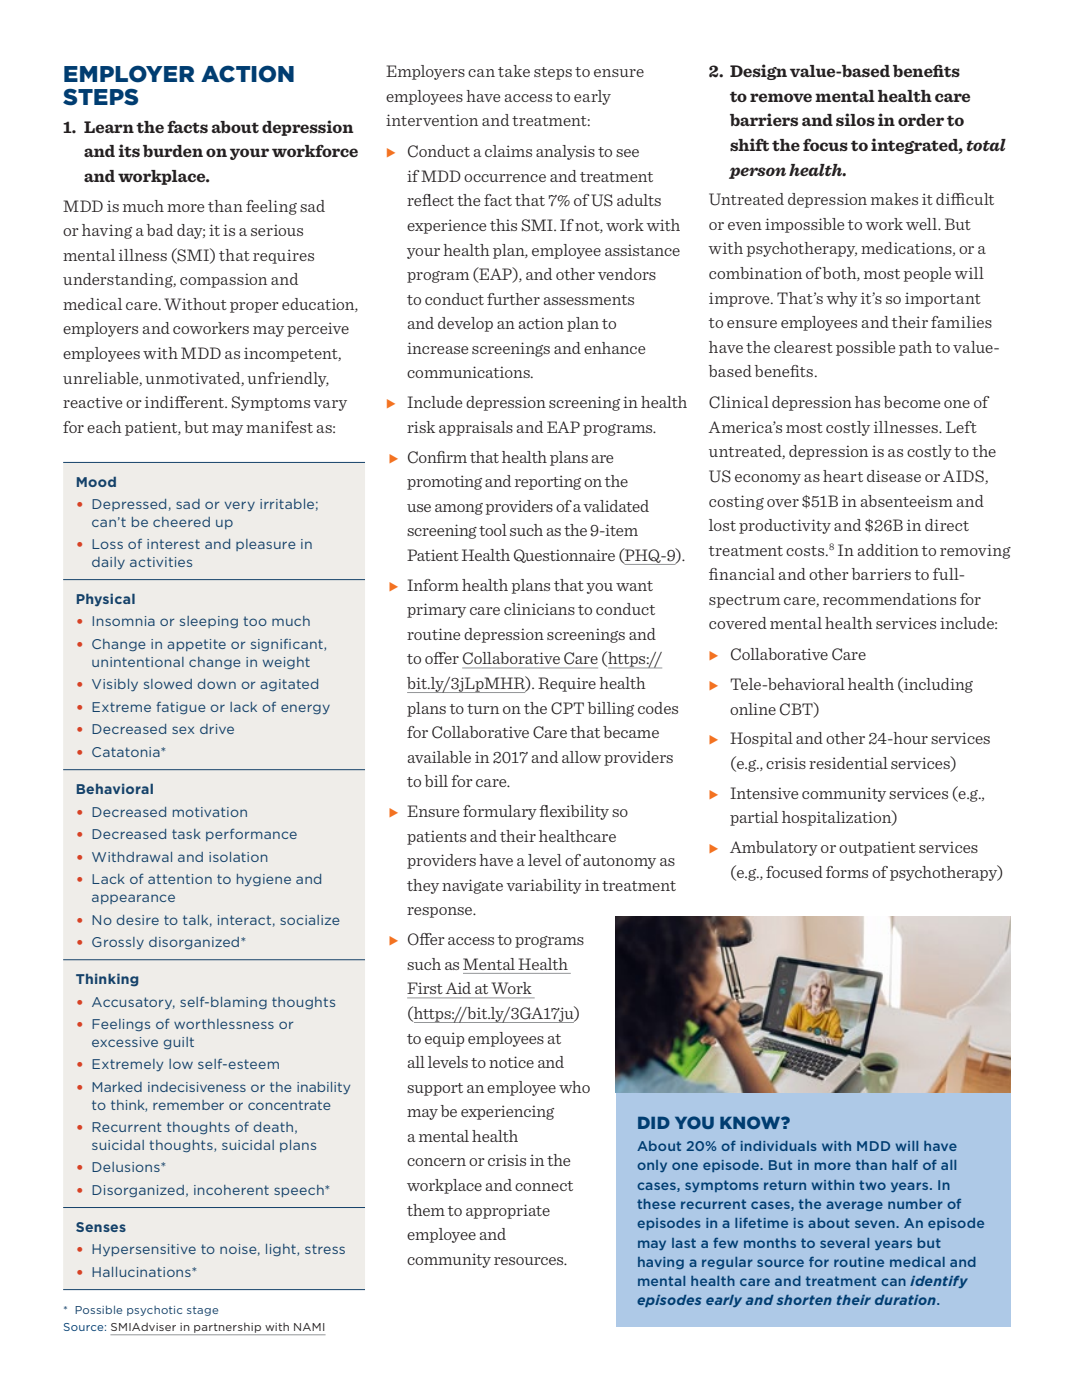 This image has width=1074, height=1390. What do you see at coordinates (254, 307) in the image?
I see `proper` at bounding box center [254, 307].
